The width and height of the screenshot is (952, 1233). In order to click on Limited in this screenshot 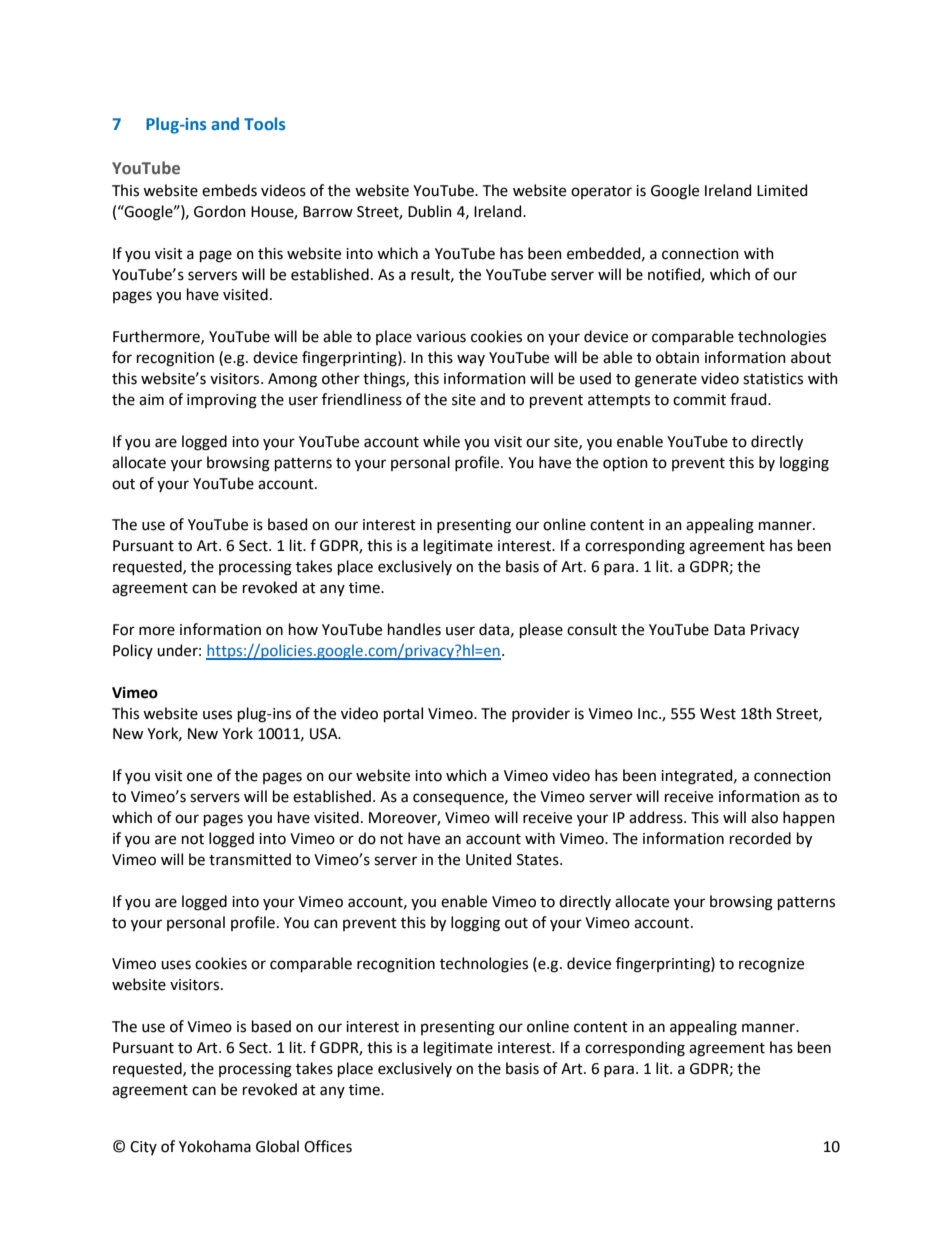, I will do `click(782, 190)`.
